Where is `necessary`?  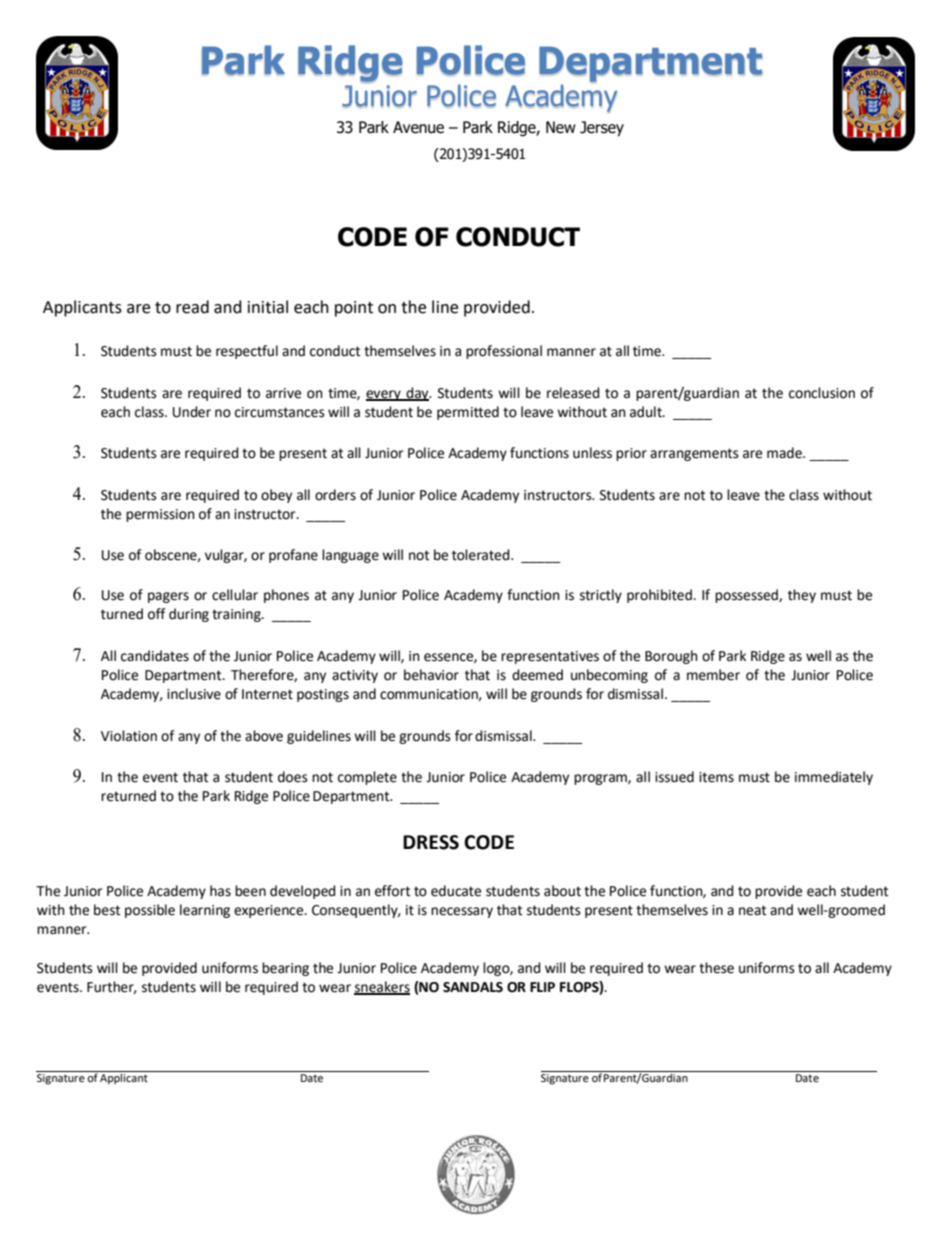 necessary is located at coordinates (462, 912).
